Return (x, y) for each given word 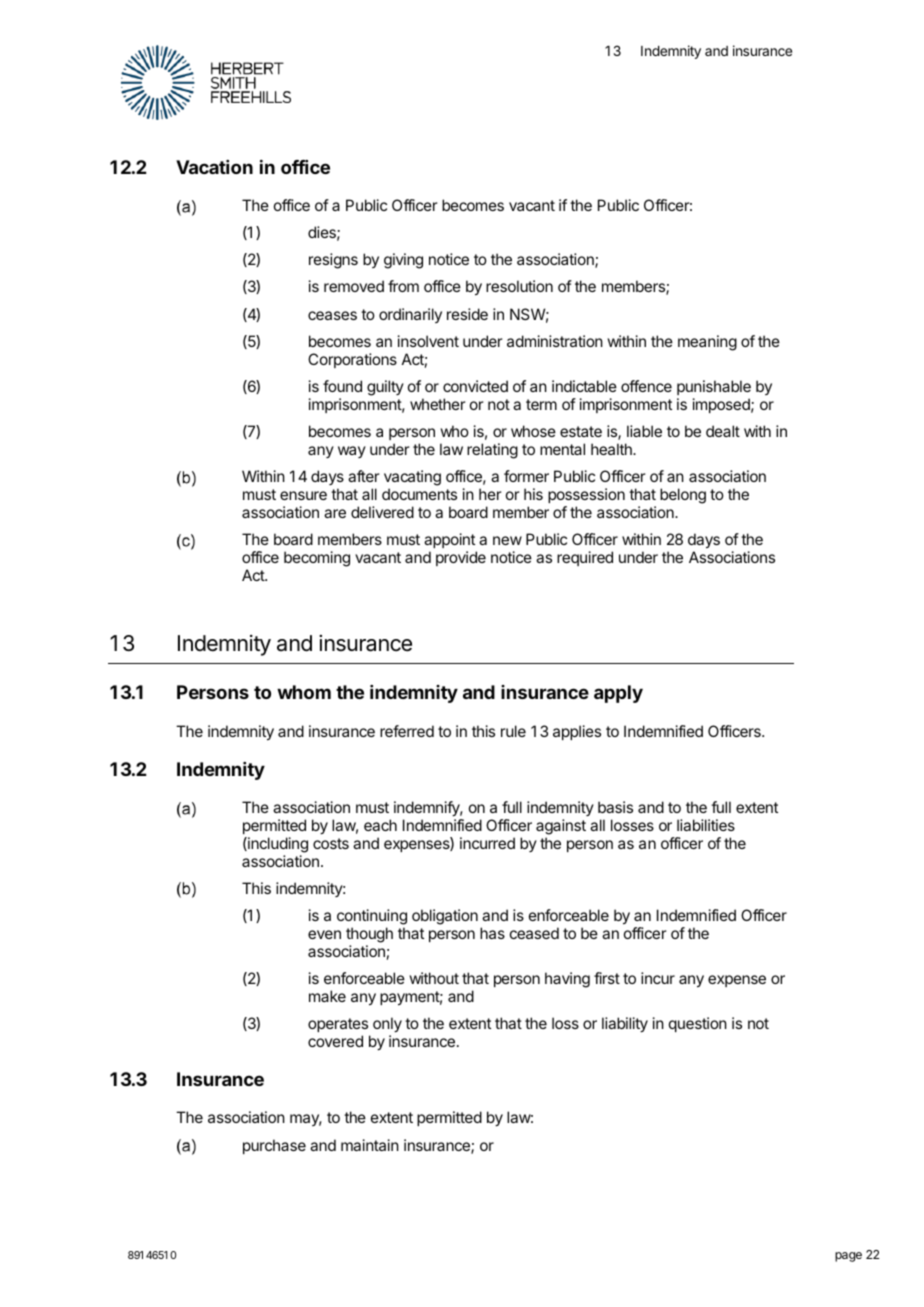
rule (513, 731)
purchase (274, 1146)
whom (304, 692)
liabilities (706, 825)
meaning (707, 343)
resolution (519, 286)
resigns (333, 261)
